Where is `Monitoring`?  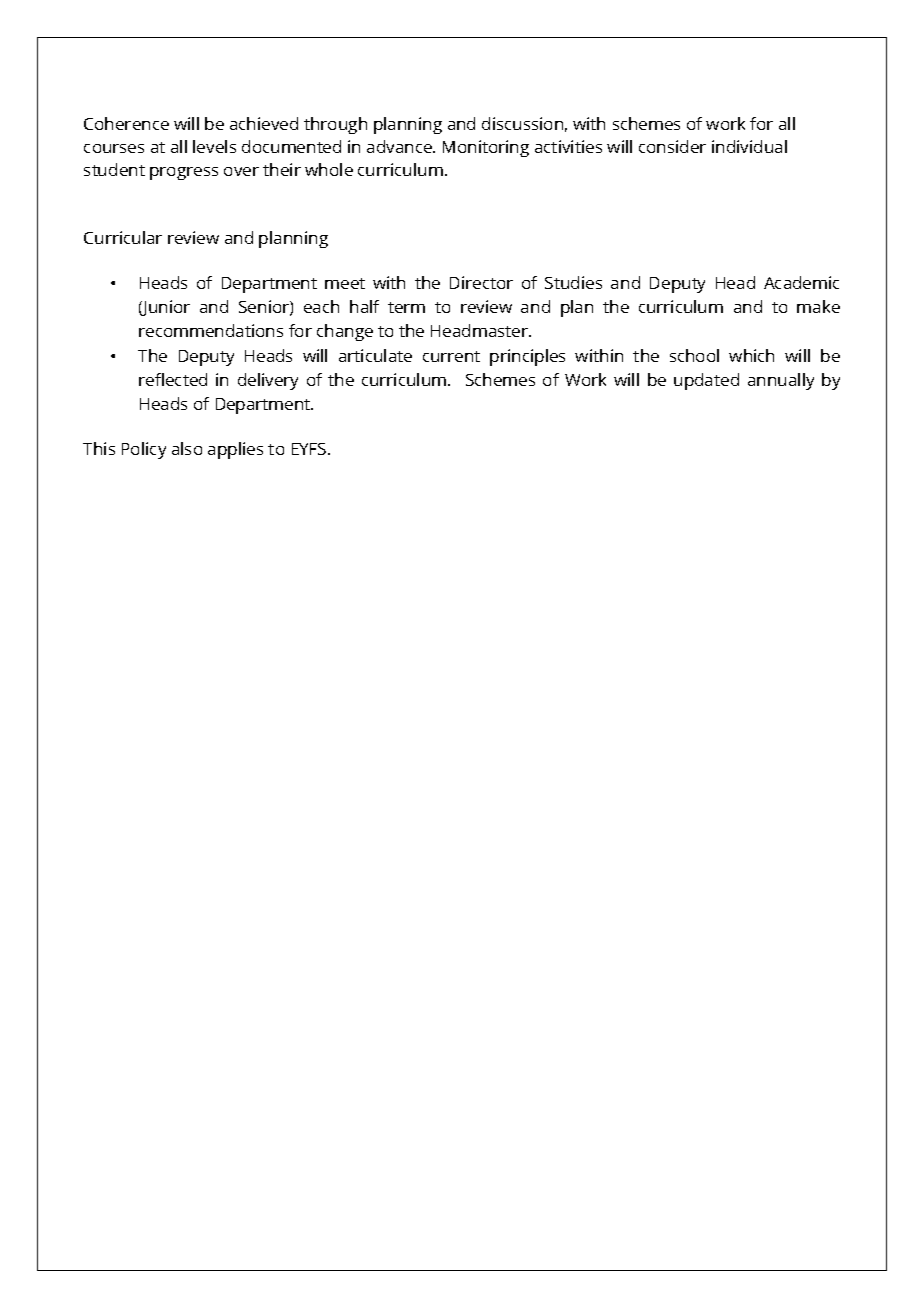
Monitoring is located at coordinates (486, 148).
